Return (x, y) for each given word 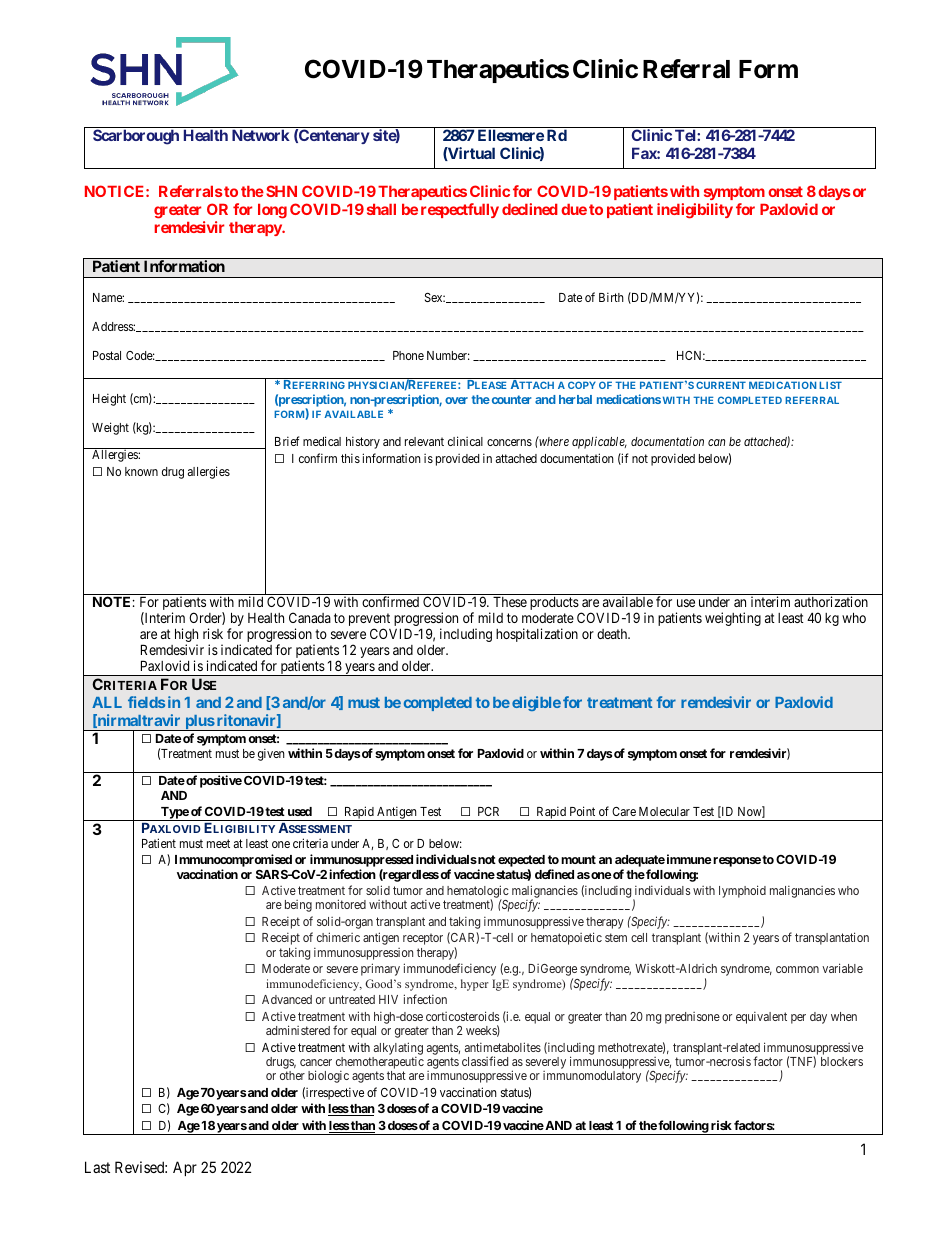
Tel (686, 135)
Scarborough (136, 137)
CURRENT (721, 385)
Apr (185, 1168)
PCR (488, 811)
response (736, 862)
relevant (424, 441)
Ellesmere (511, 135)
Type (174, 814)
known (141, 471)
